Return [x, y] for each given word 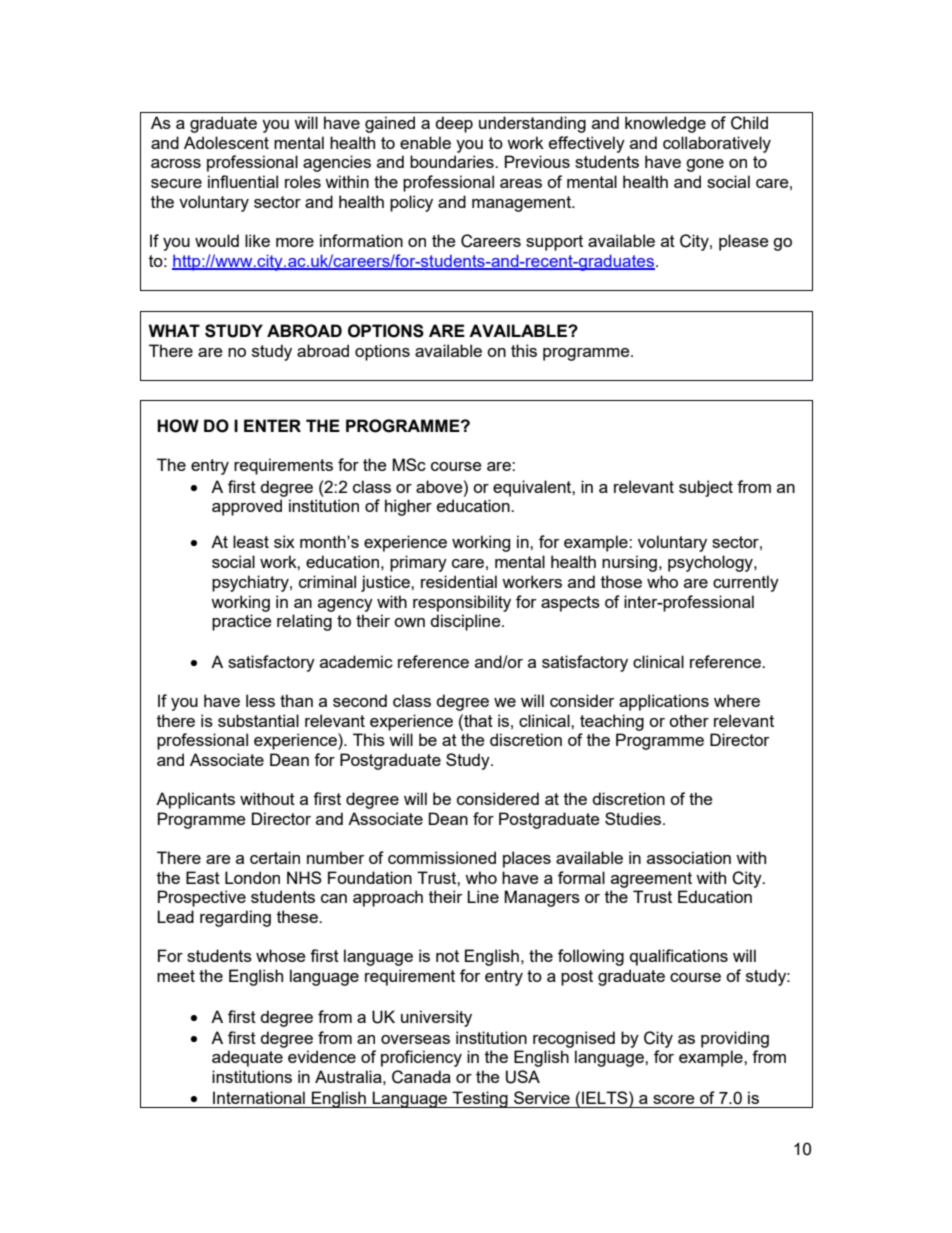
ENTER [272, 425]
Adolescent [226, 142]
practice [241, 622]
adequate [247, 1058]
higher [408, 507]
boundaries [453, 161]
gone [705, 165]
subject [706, 488]
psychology [711, 563]
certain [275, 857]
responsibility [462, 603]
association [689, 857]
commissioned [442, 857]
